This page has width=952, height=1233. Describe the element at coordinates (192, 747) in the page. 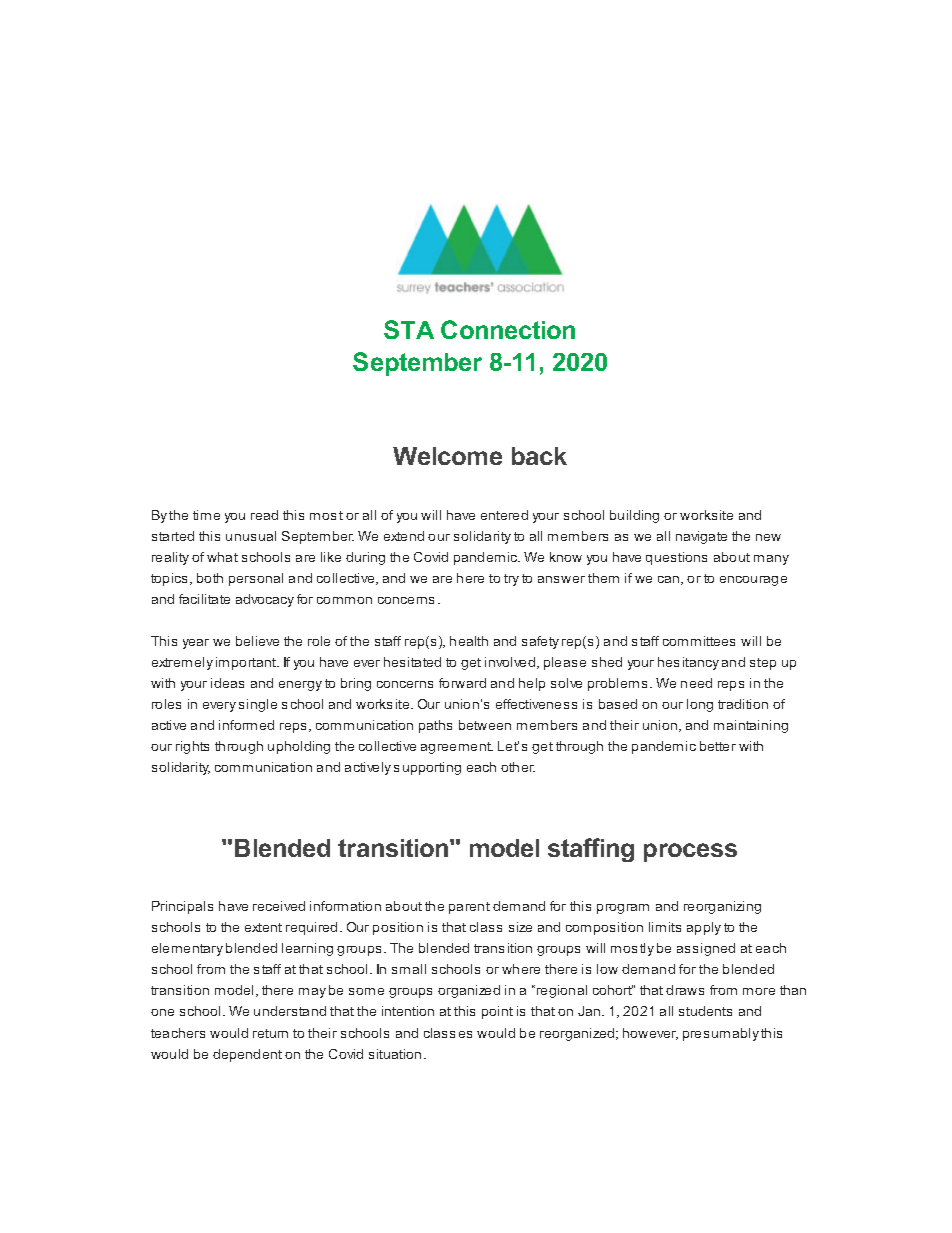

I see `rights` at that location.
